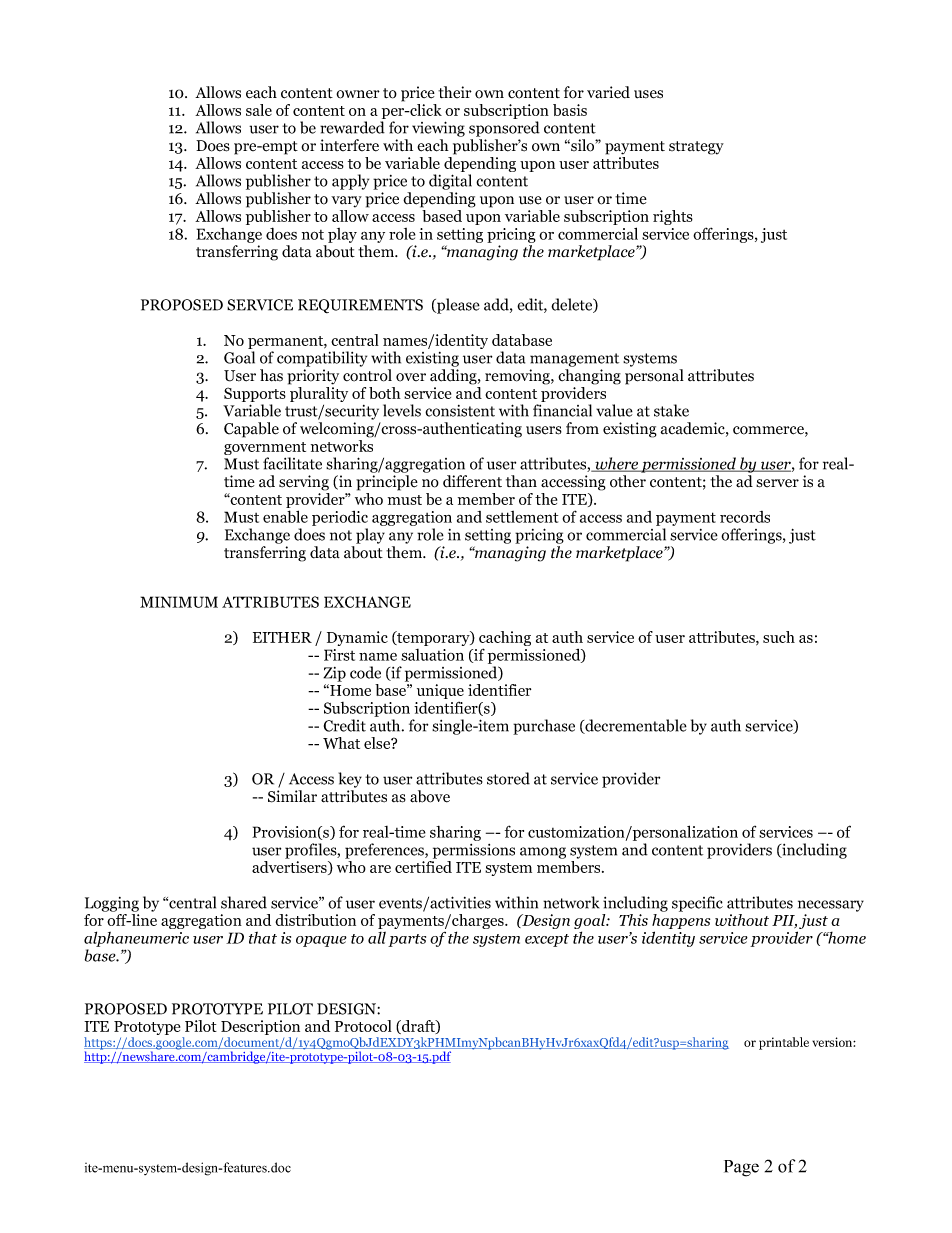 Image resolution: width=952 pixels, height=1233 pixels. What do you see at coordinates (260, 1029) in the image?
I see `Description` at bounding box center [260, 1029].
